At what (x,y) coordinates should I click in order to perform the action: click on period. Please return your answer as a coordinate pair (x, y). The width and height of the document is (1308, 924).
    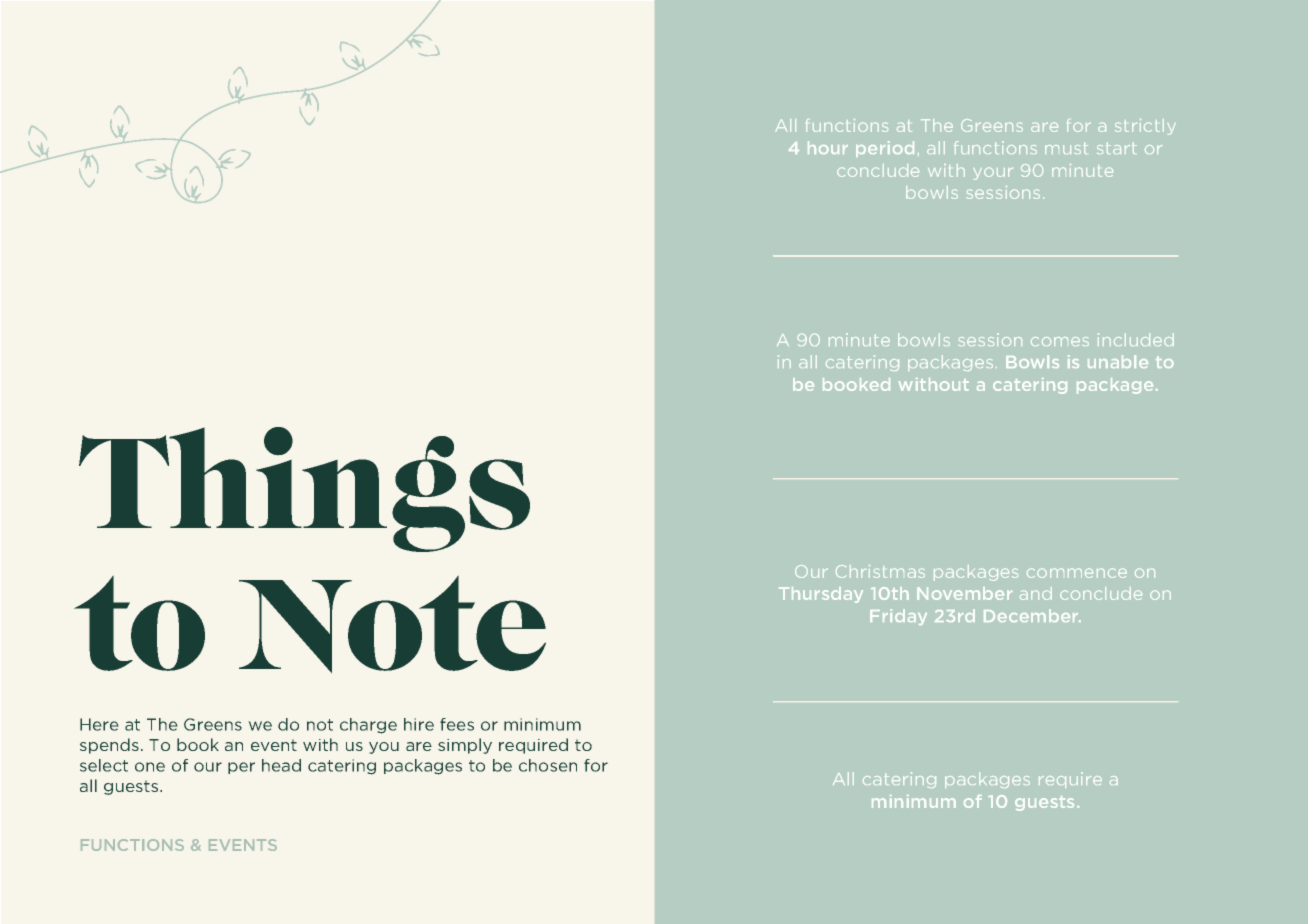
    Looking at the image, I should click on (885, 149).
